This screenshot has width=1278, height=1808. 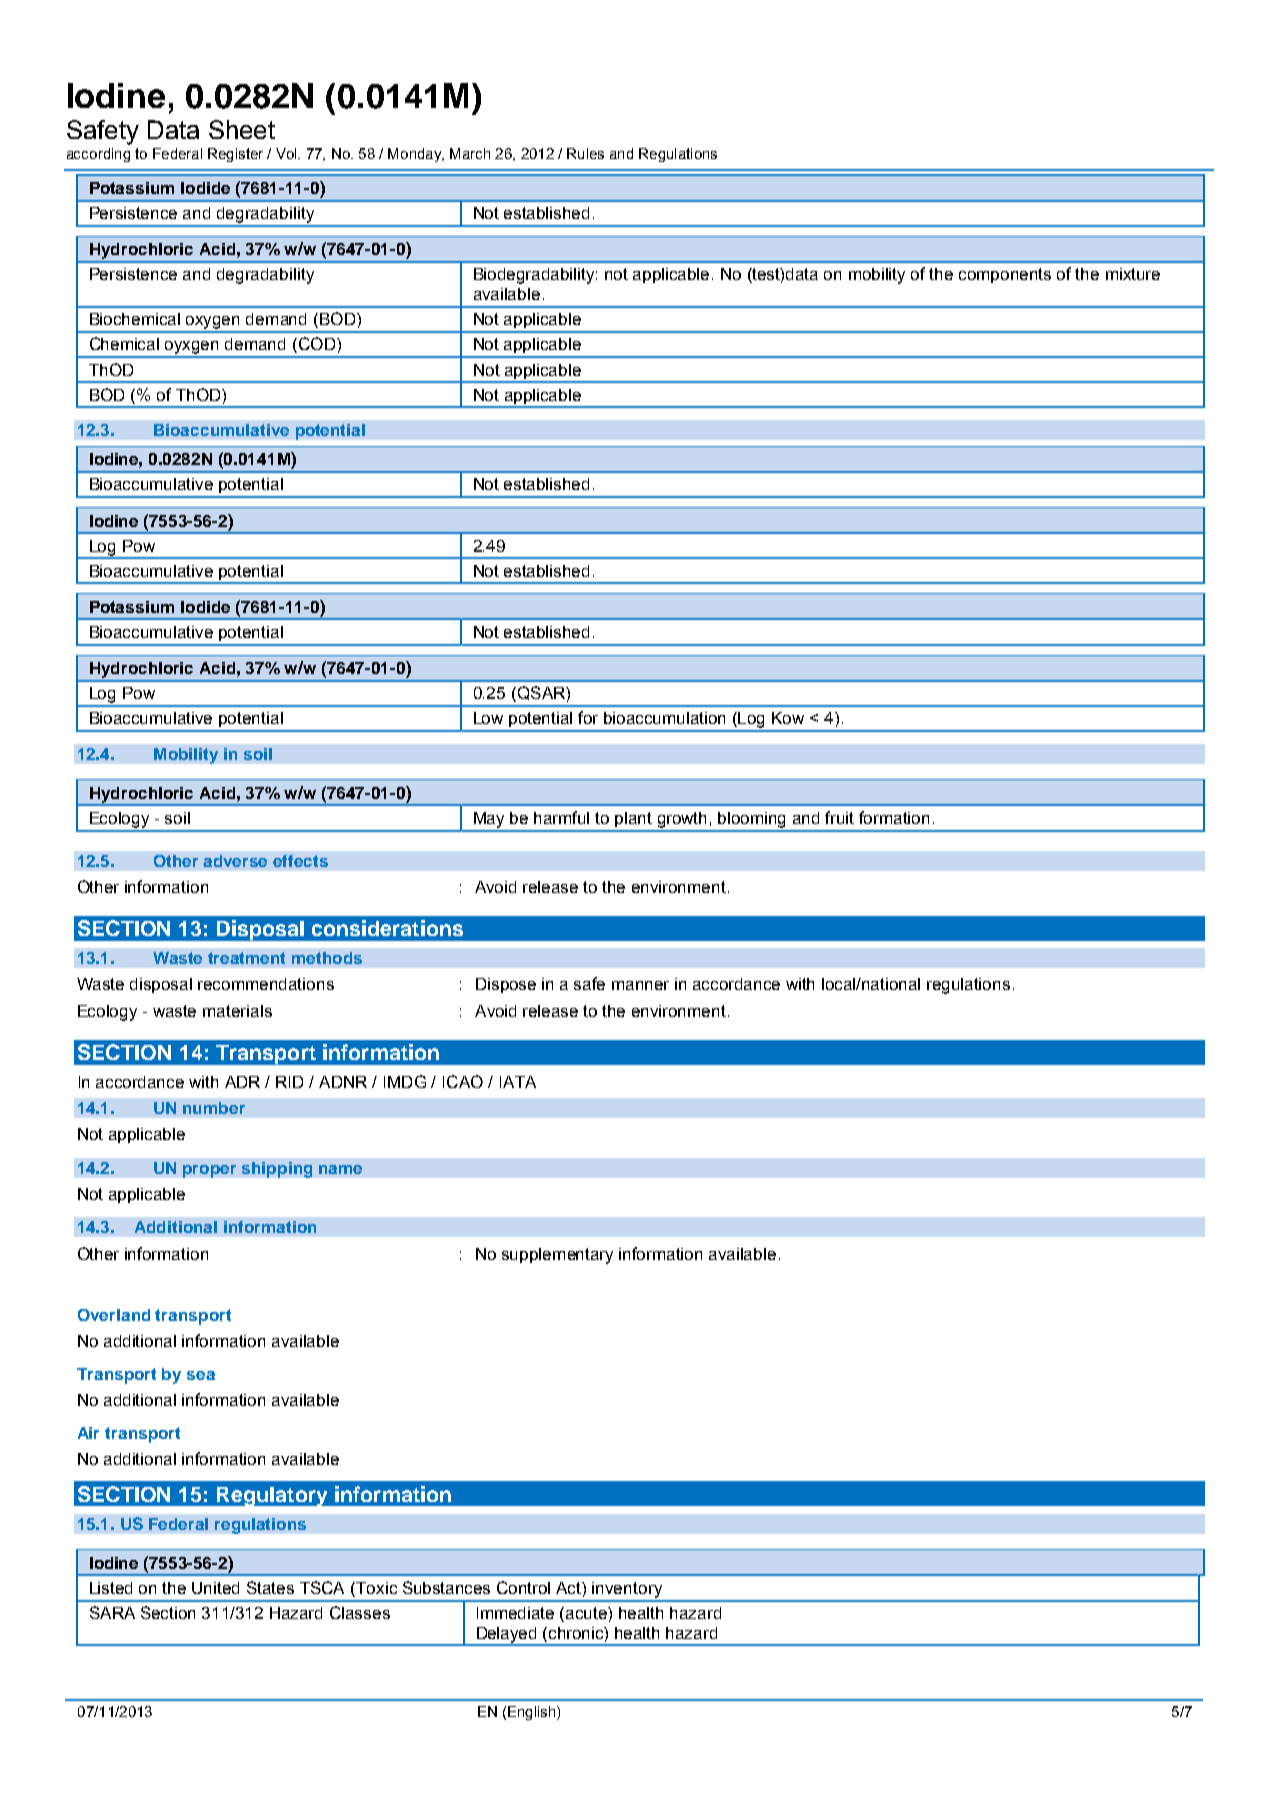 What do you see at coordinates (235, 155) in the screenshot?
I see `Register` at bounding box center [235, 155].
